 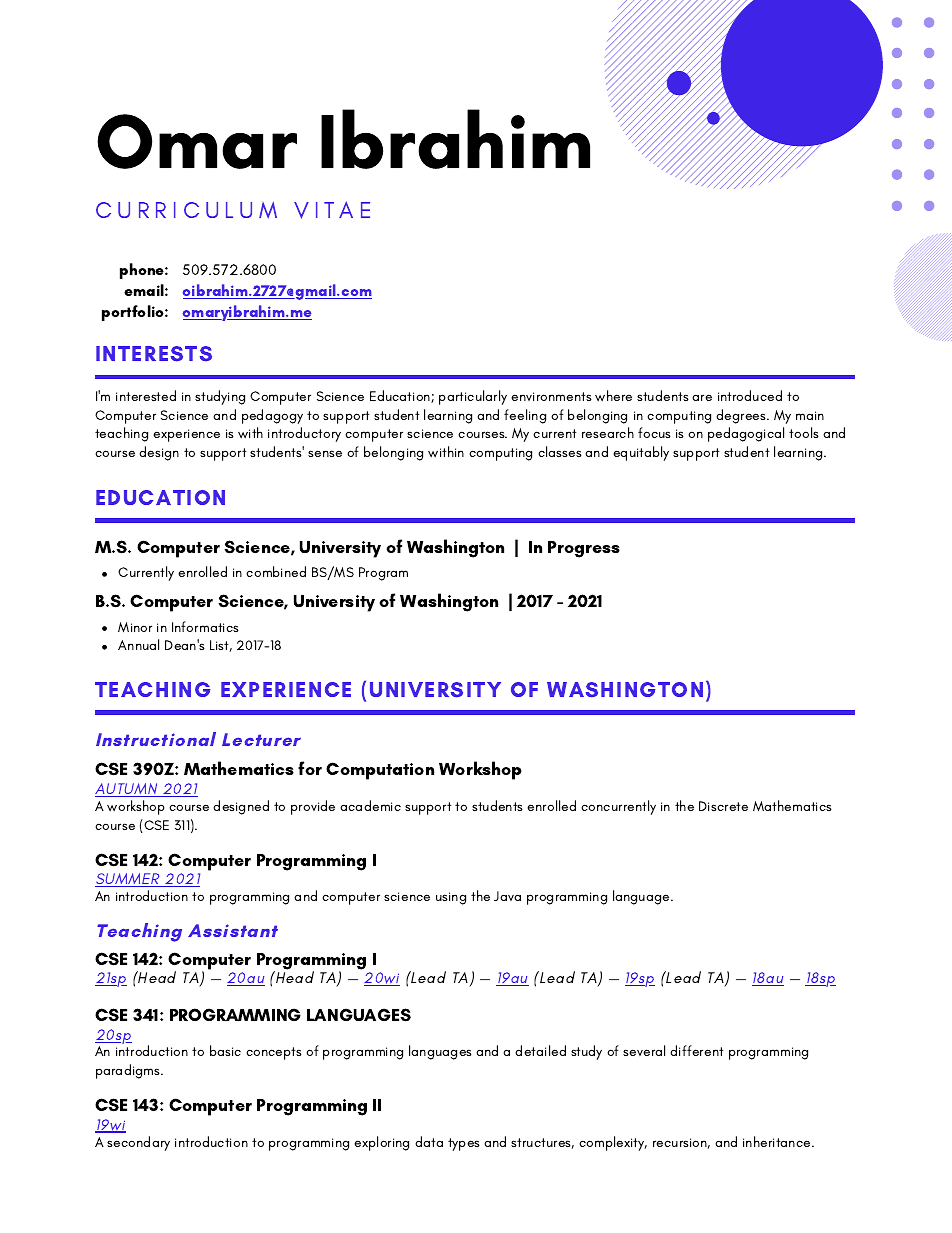 I want to click on Discrete, so click(x=723, y=806).
